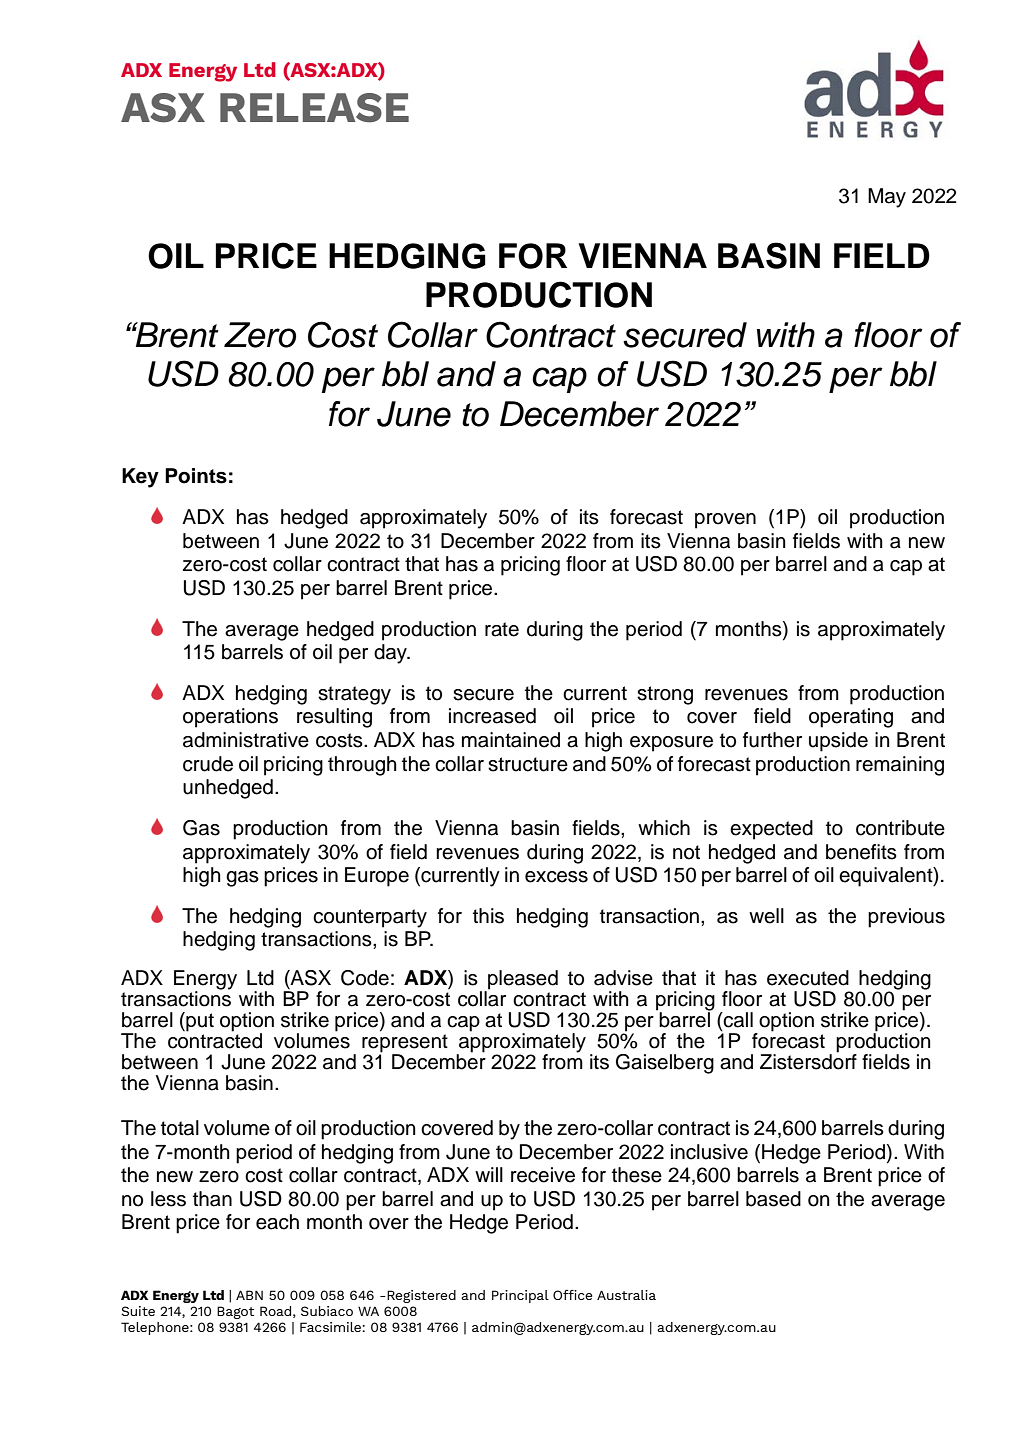 The image size is (1018, 1440). Describe the element at coordinates (838, 742) in the document. I see `upside` at that location.
